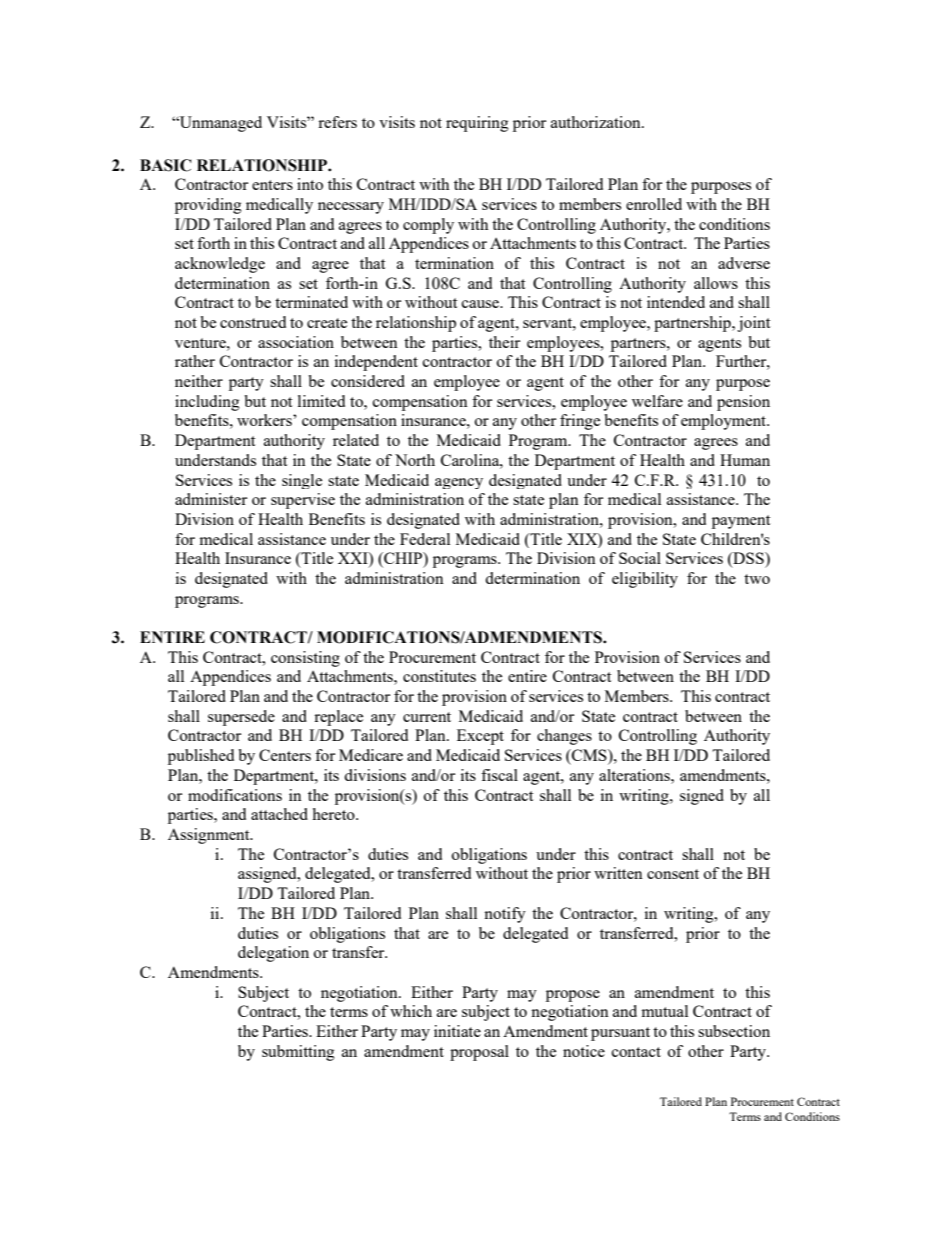 Image resolution: width=952 pixels, height=1233 pixels. I want to click on CMS, so click(589, 756).
